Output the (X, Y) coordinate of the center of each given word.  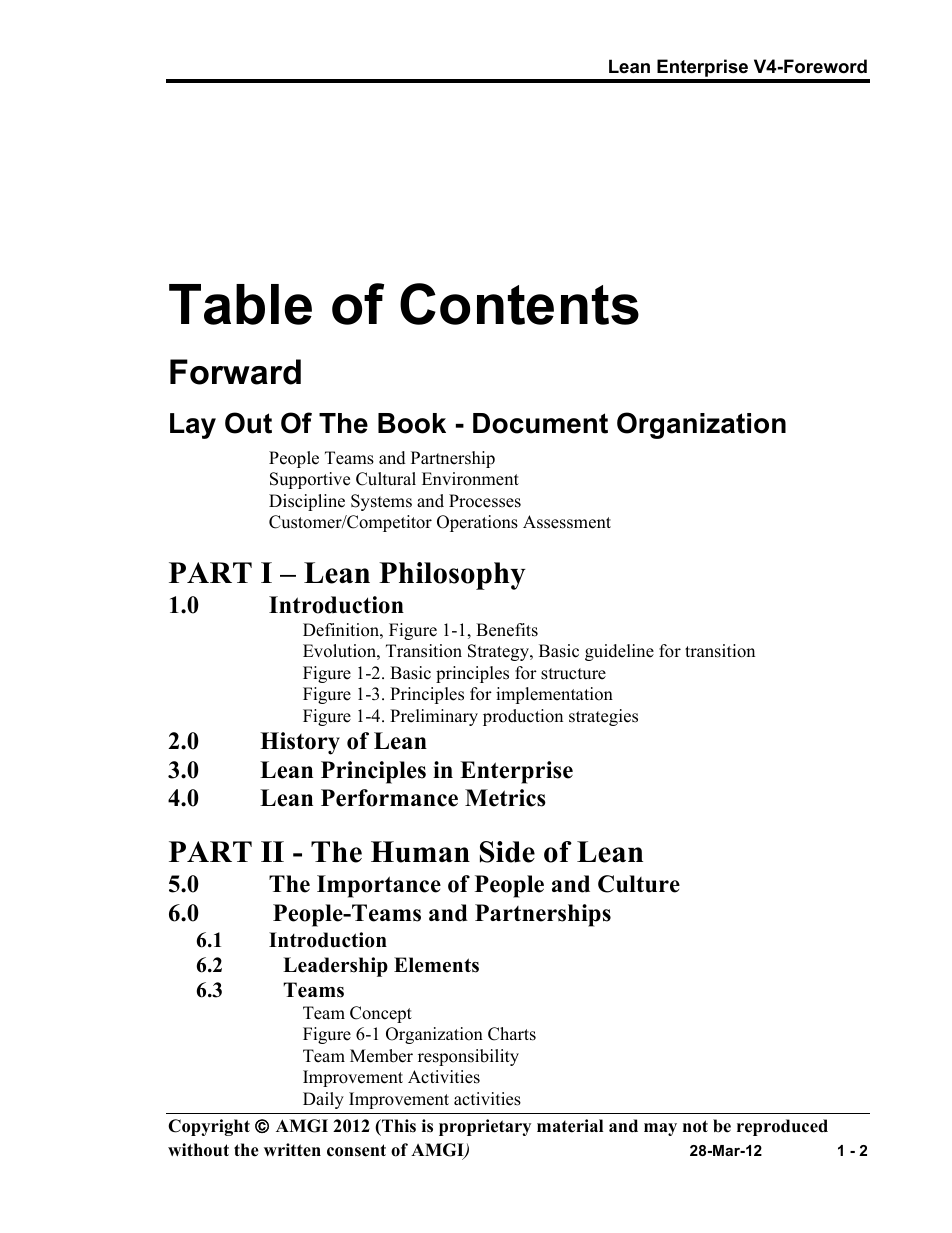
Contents (519, 304)
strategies (603, 717)
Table (240, 304)
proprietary (485, 1127)
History (300, 743)
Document (540, 423)
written (292, 1150)
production (523, 717)
